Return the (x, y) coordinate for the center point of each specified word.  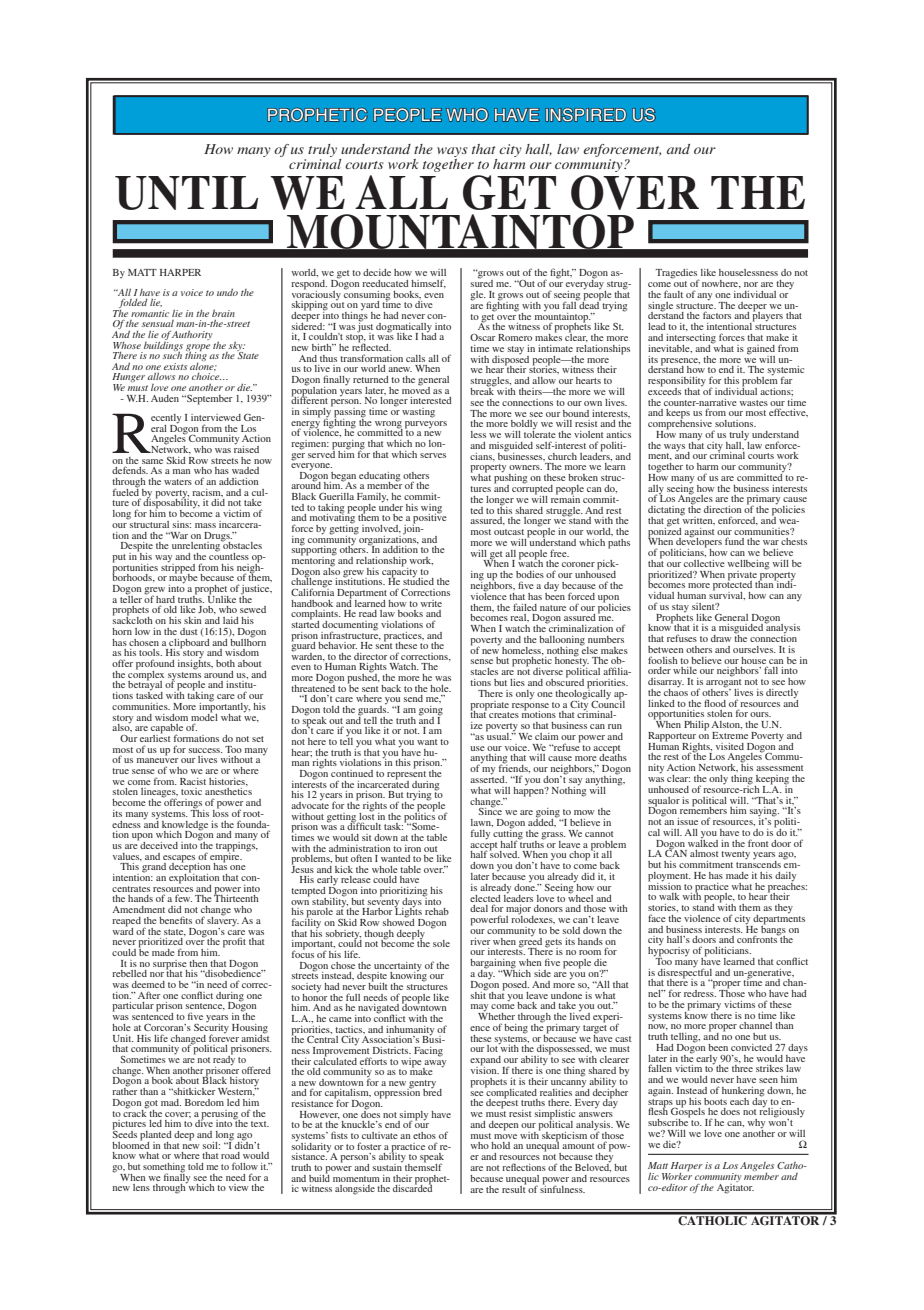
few (183, 898)
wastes (753, 403)
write (431, 603)
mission (664, 885)
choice (206, 376)
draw (721, 638)
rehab (437, 911)
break (483, 390)
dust (189, 631)
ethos (424, 1135)
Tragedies (677, 275)
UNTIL (186, 193)
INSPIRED (586, 115)
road (230, 1155)
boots (715, 1101)
